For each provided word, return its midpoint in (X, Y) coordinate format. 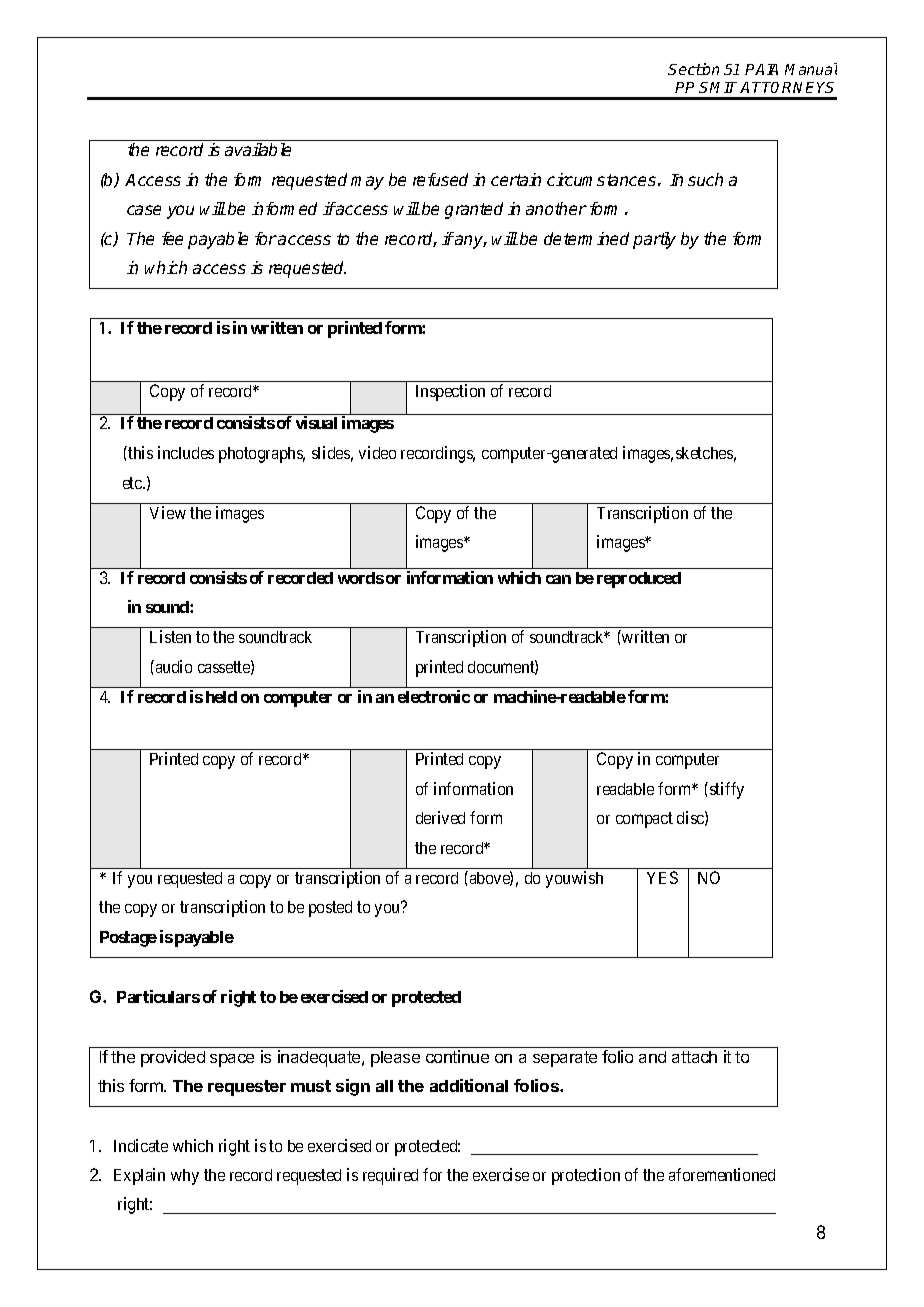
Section (693, 69)
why (185, 1177)
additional (469, 1085)
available (258, 149)
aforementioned (722, 1174)
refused (440, 179)
